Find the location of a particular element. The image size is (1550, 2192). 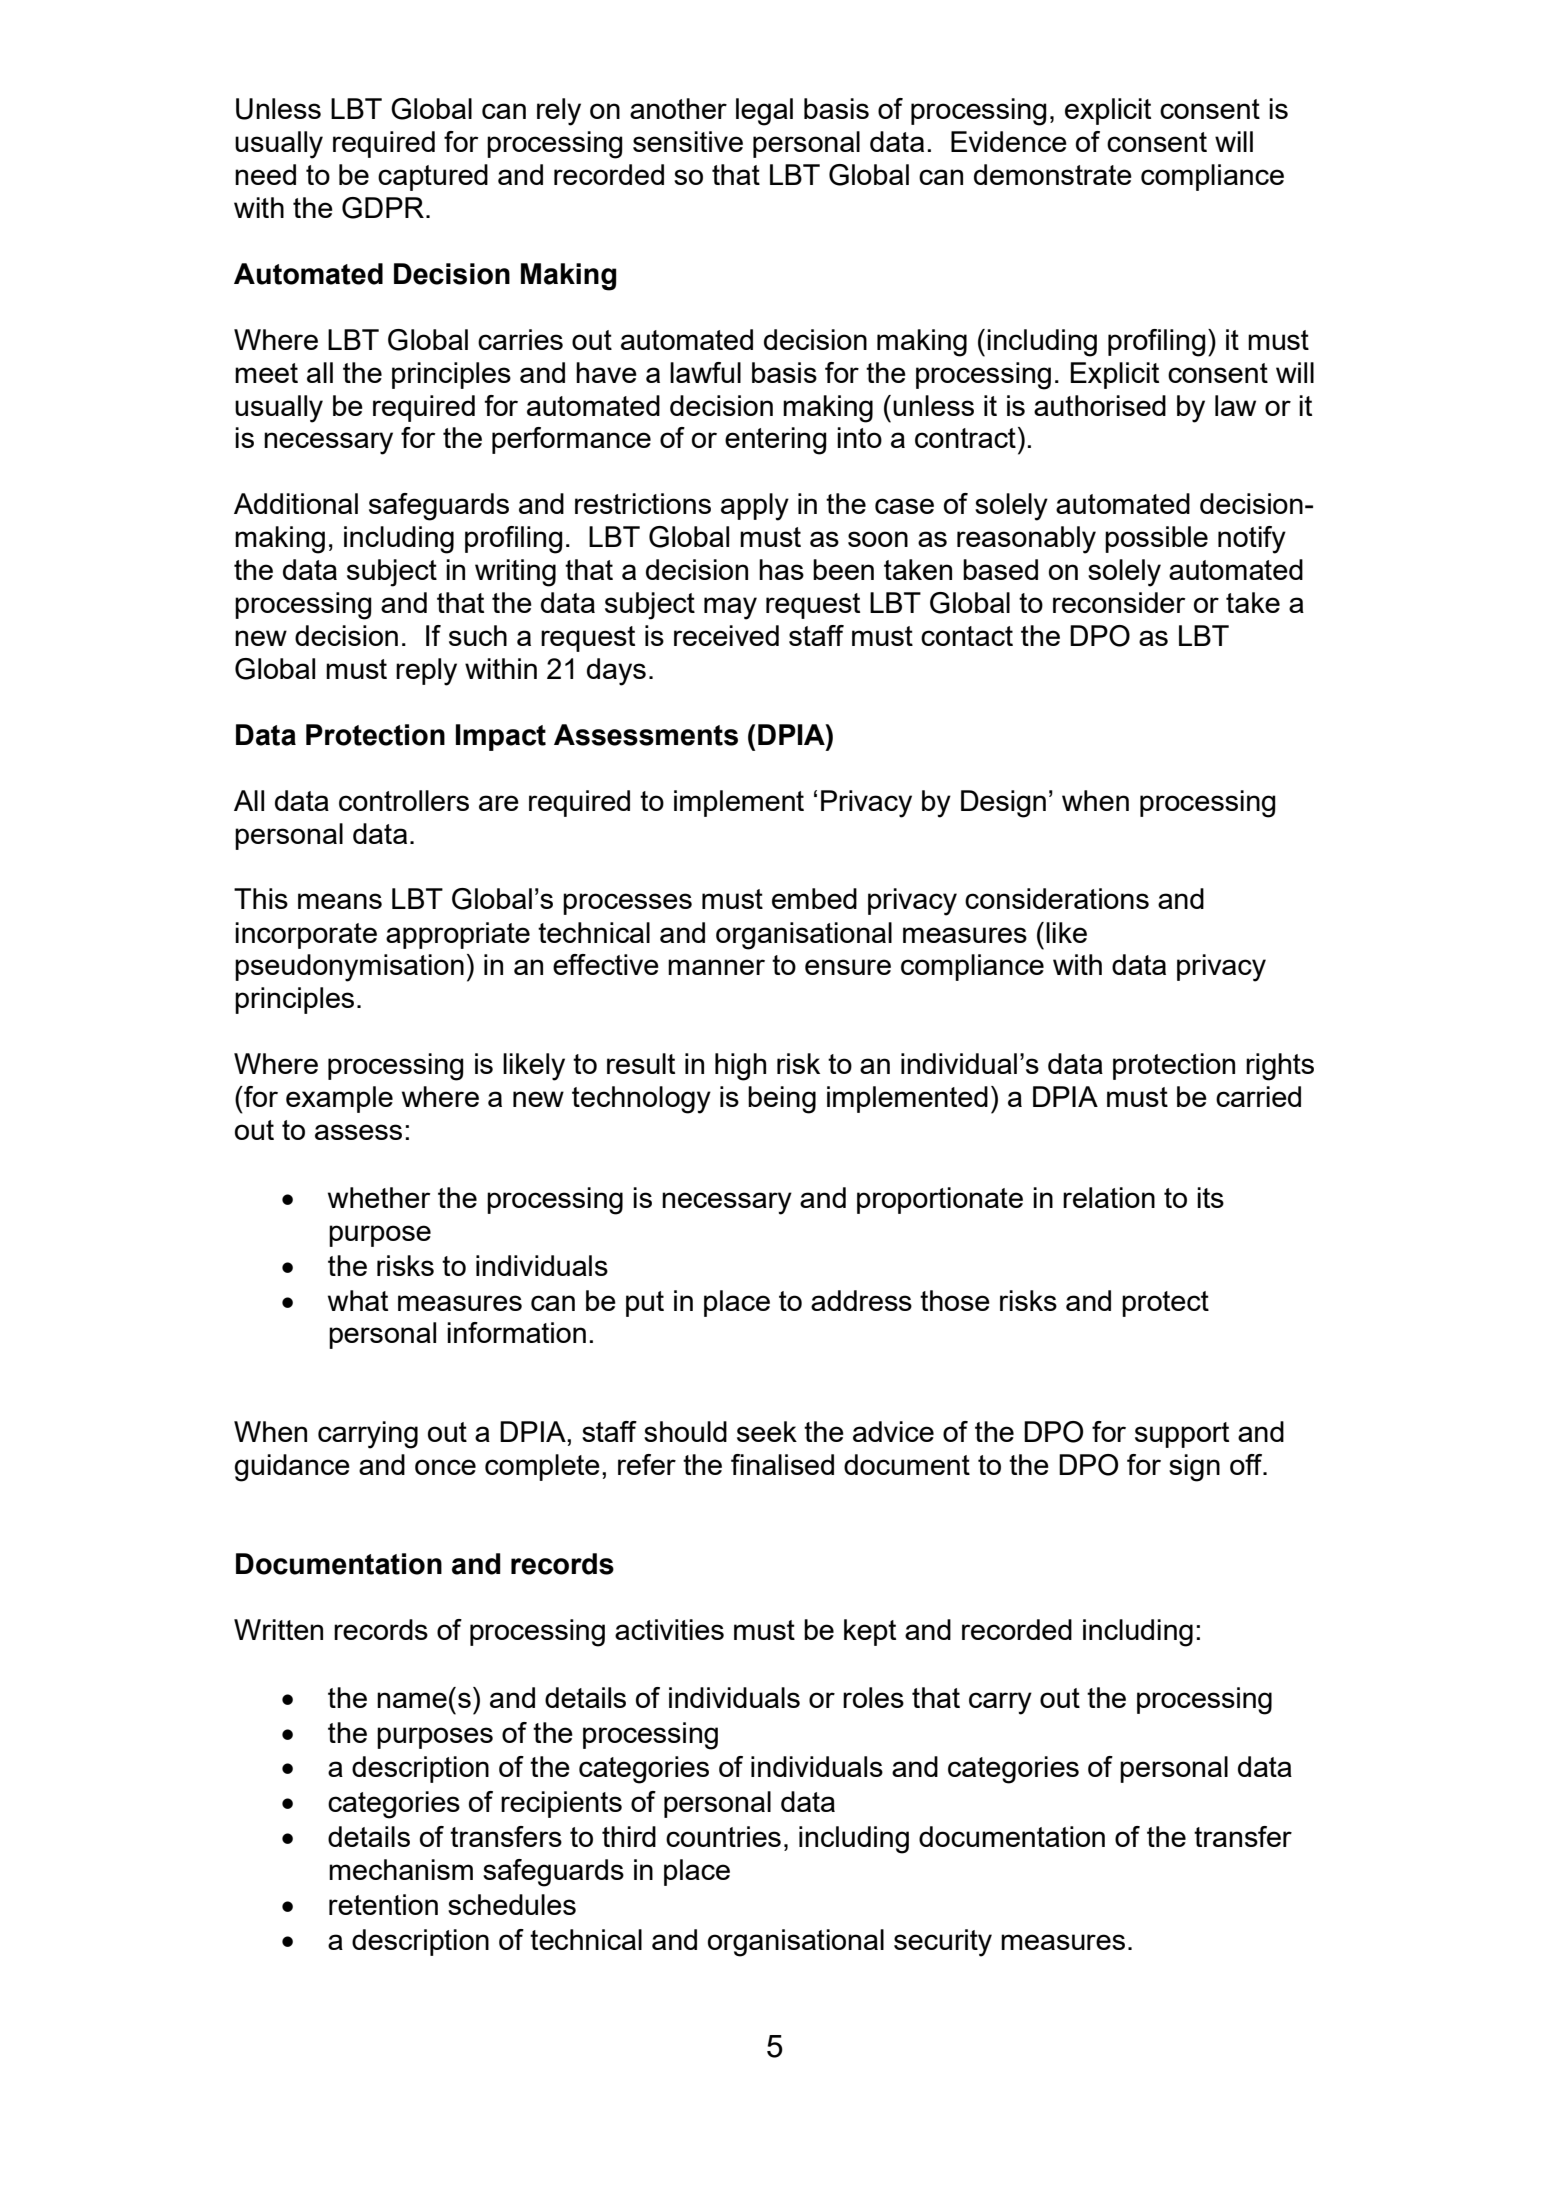

high is located at coordinates (740, 1067).
